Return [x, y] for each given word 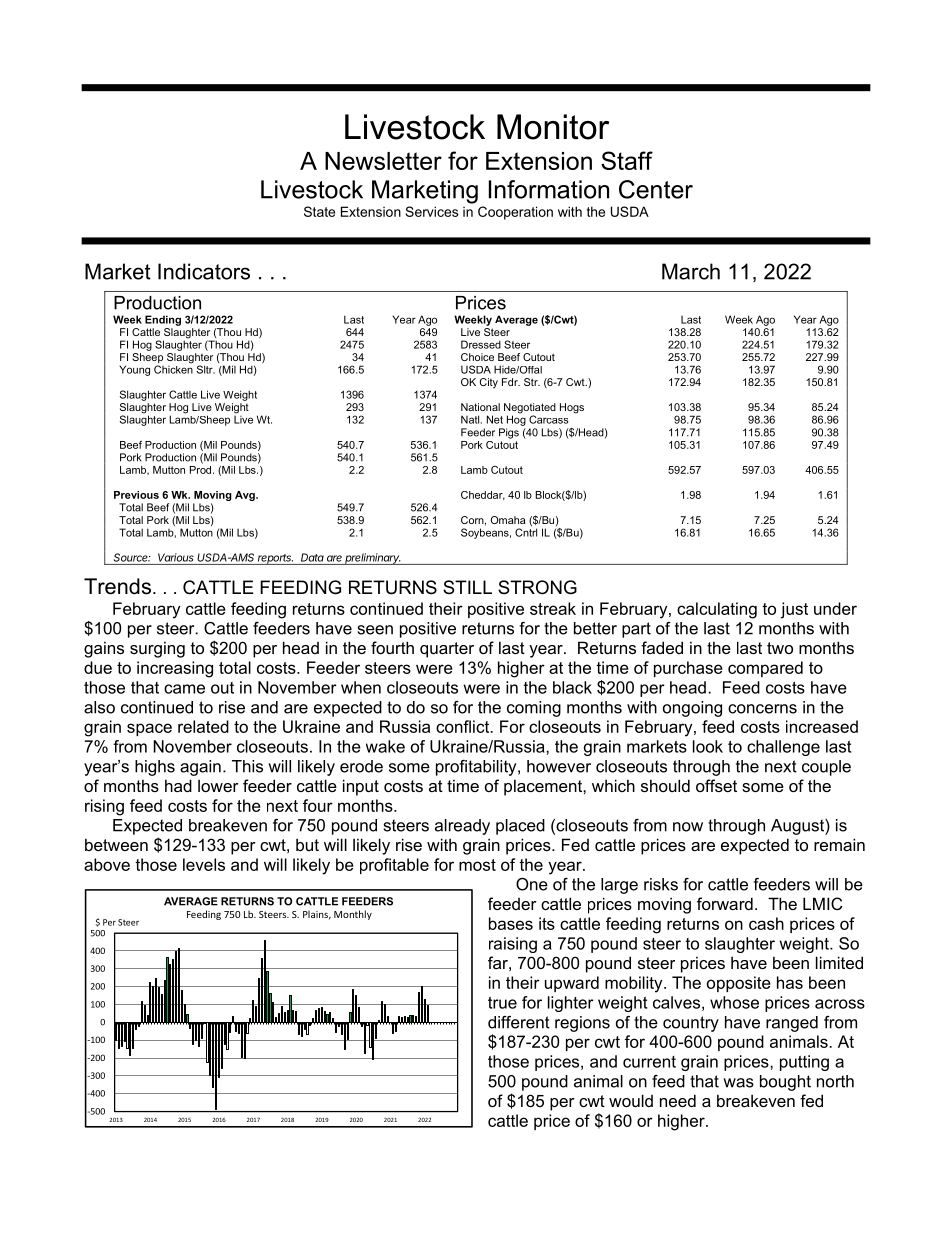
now [688, 827]
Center [656, 189]
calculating [717, 610]
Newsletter [383, 161]
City [489, 383]
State [319, 211]
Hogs [572, 408]
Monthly [353, 915]
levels [204, 864]
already [462, 827]
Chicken [173, 368]
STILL [467, 587]
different [519, 1022]
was [738, 1083]
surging [157, 649]
